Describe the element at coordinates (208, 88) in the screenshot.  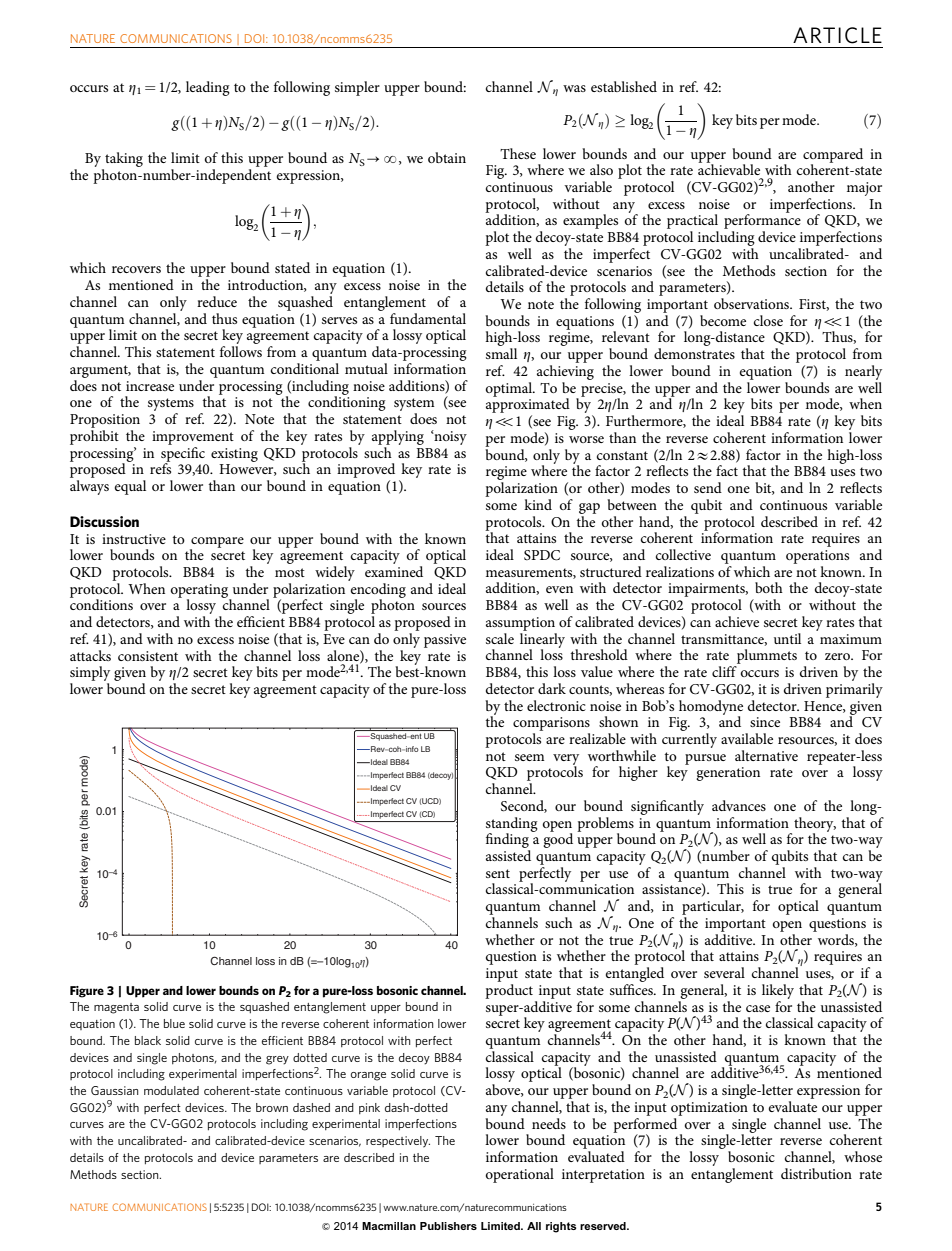
I see `leading` at that location.
